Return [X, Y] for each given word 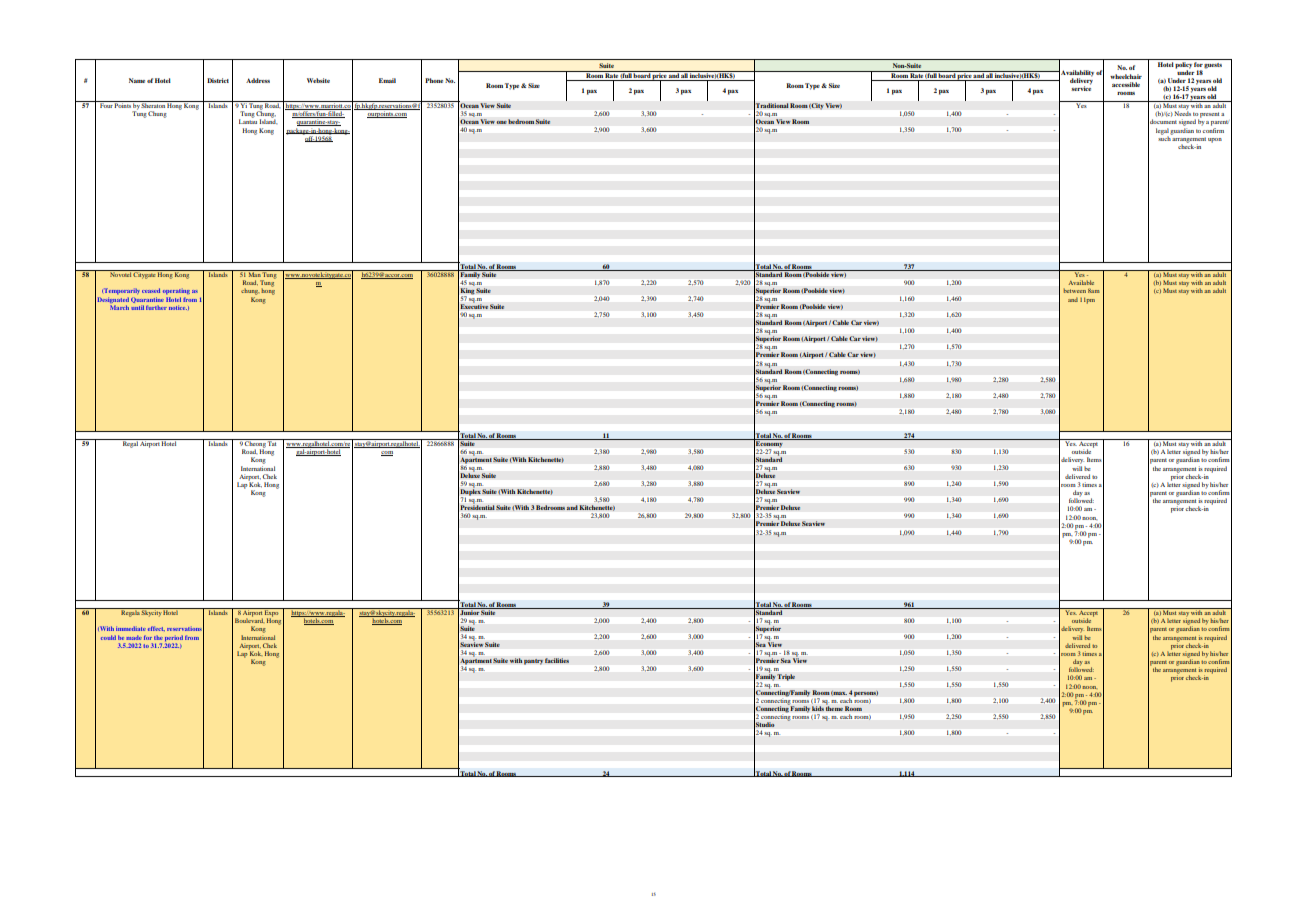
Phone [434, 80]
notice [178, 307]
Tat [272, 442]
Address [258, 80]
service [1081, 87]
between [1075, 290]
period [174, 638]
